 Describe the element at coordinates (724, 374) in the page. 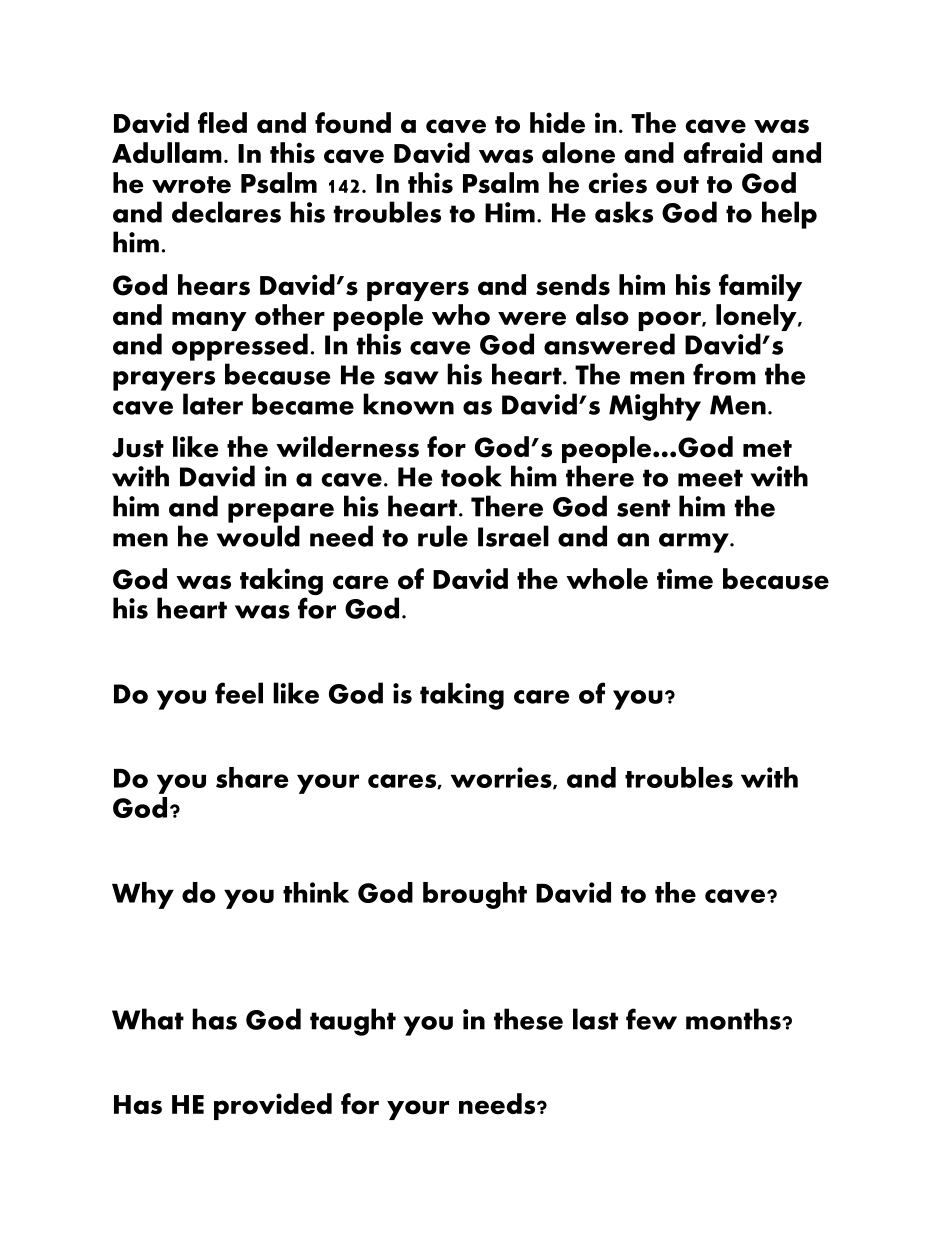

I see `from` at that location.
